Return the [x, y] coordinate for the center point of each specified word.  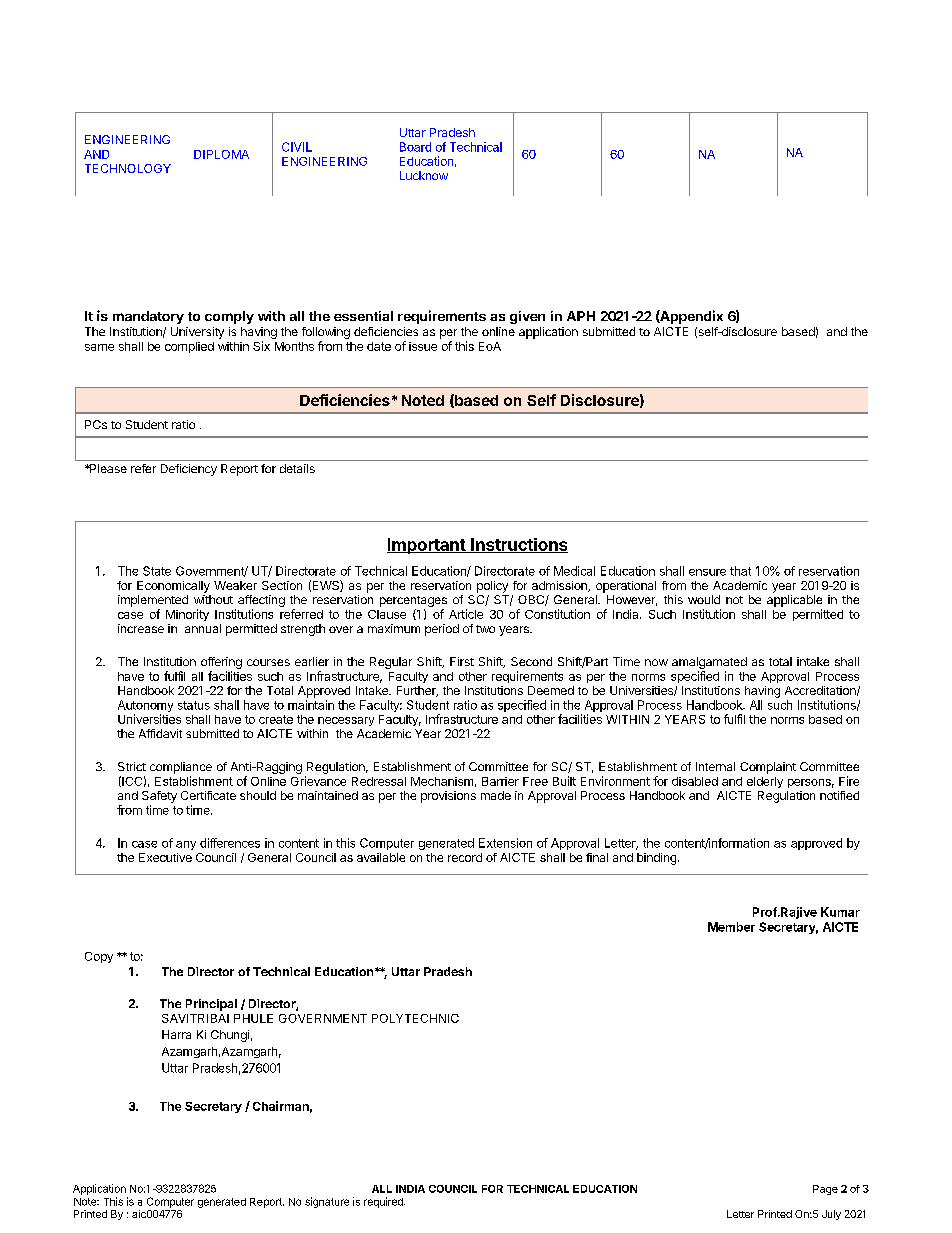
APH [581, 316]
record [465, 857]
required [384, 1202]
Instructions [518, 545]
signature [327, 1202]
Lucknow [424, 175]
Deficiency [189, 470]
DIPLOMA [221, 154]
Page [825, 1190]
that [740, 571]
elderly [765, 782]
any [186, 845]
